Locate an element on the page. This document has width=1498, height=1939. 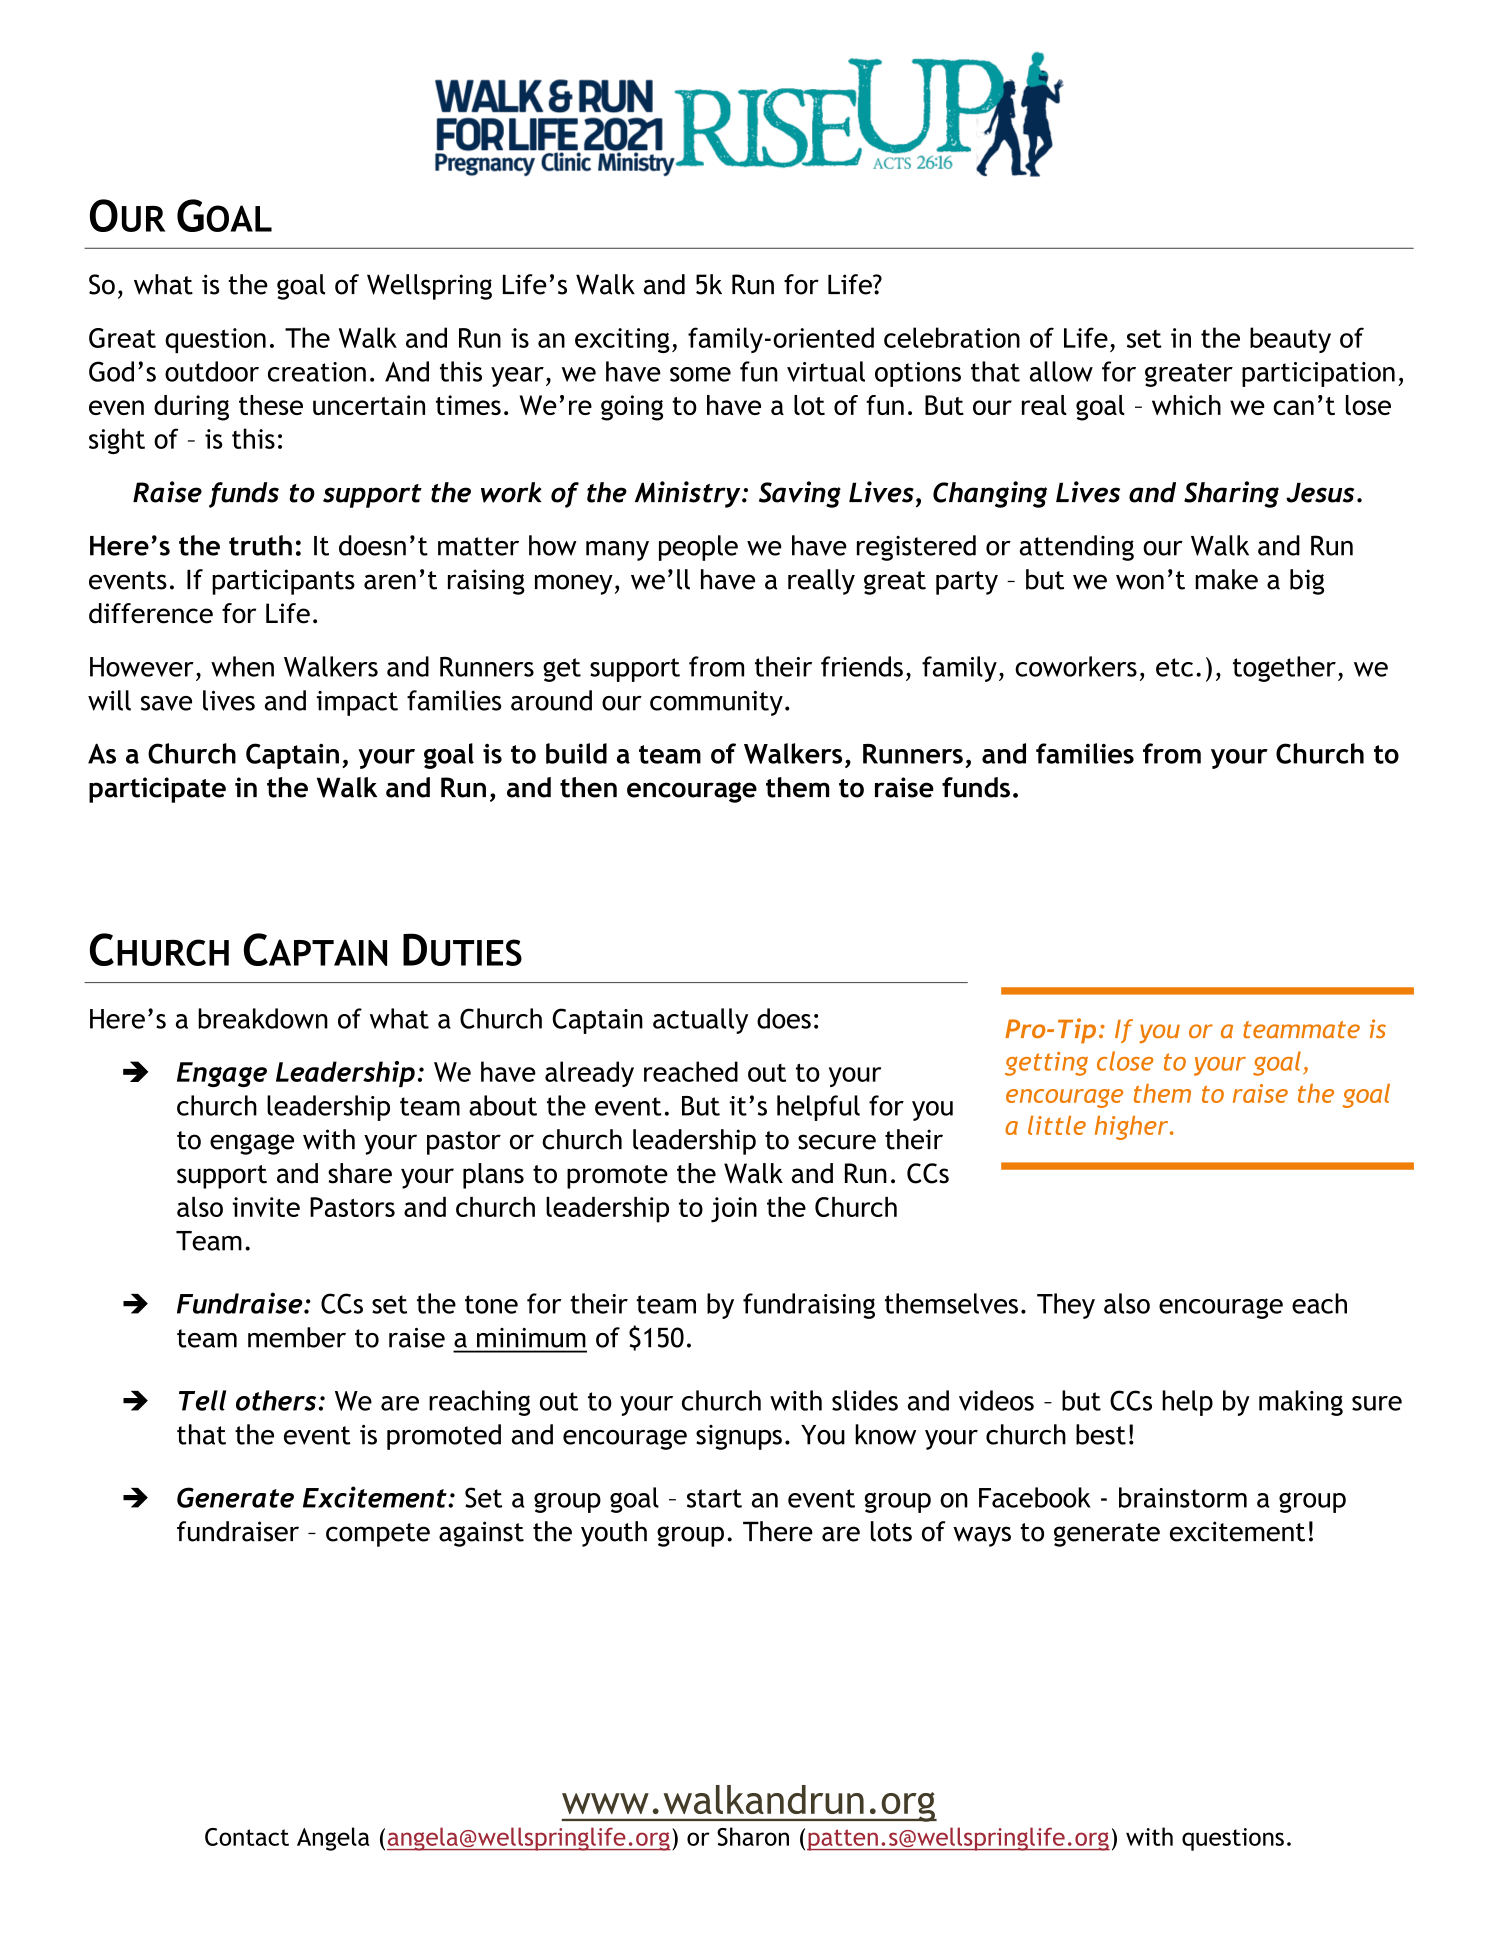
which is located at coordinates (1186, 405).
